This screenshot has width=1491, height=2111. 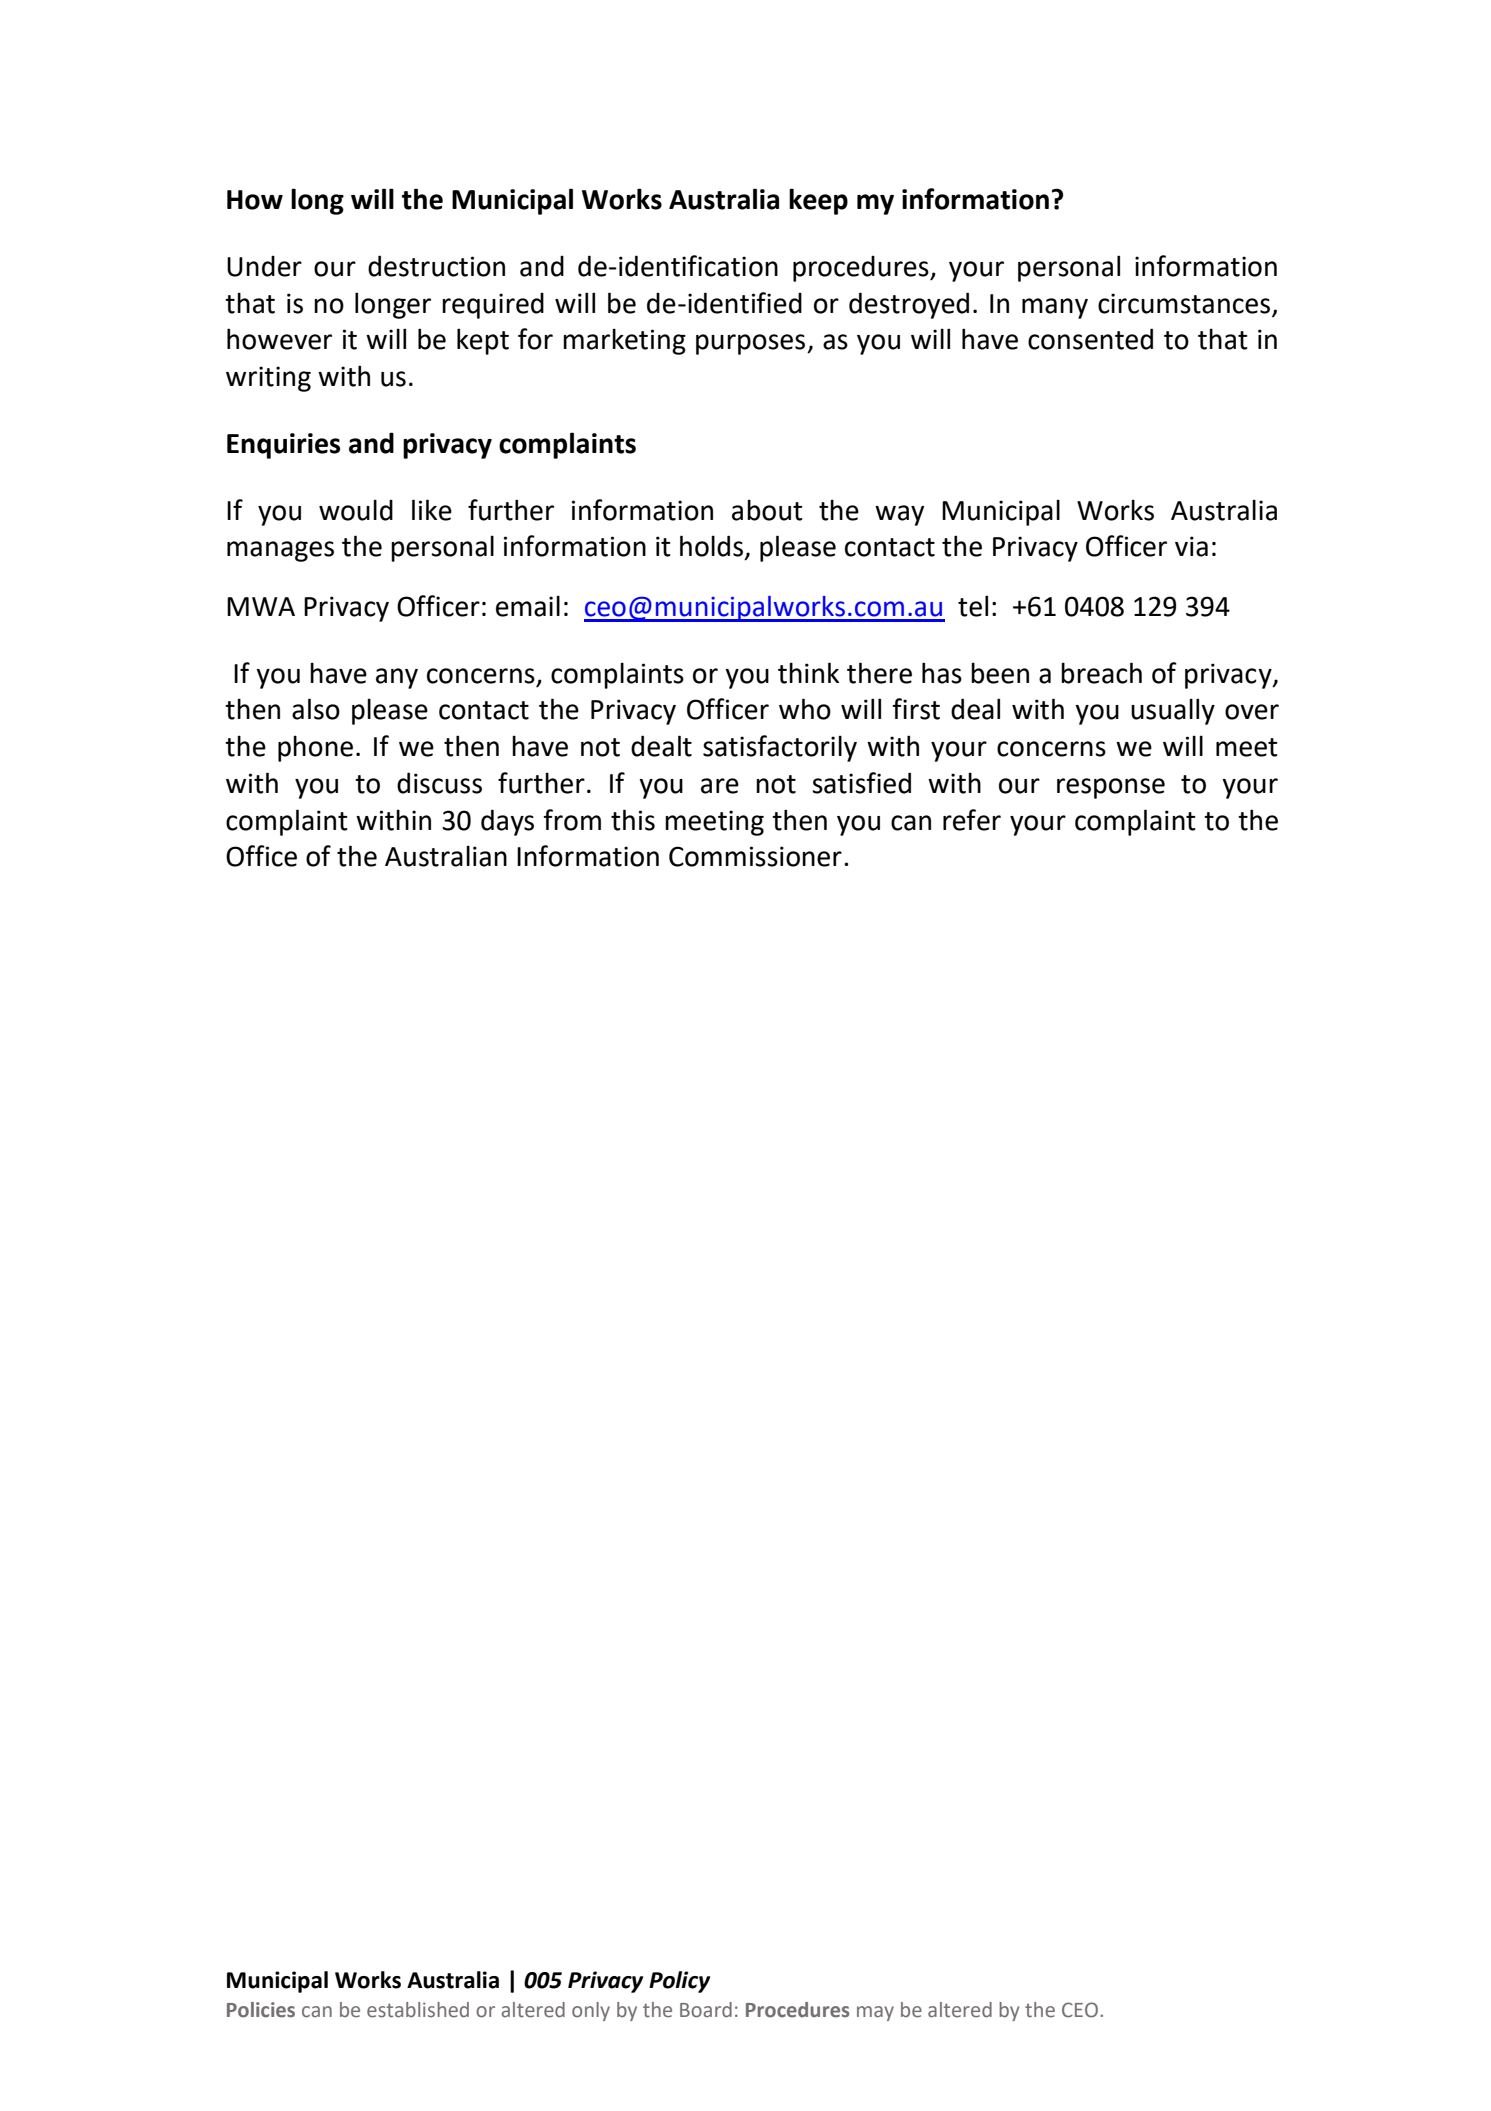 What do you see at coordinates (875, 2013) in the screenshot?
I see `may` at bounding box center [875, 2013].
